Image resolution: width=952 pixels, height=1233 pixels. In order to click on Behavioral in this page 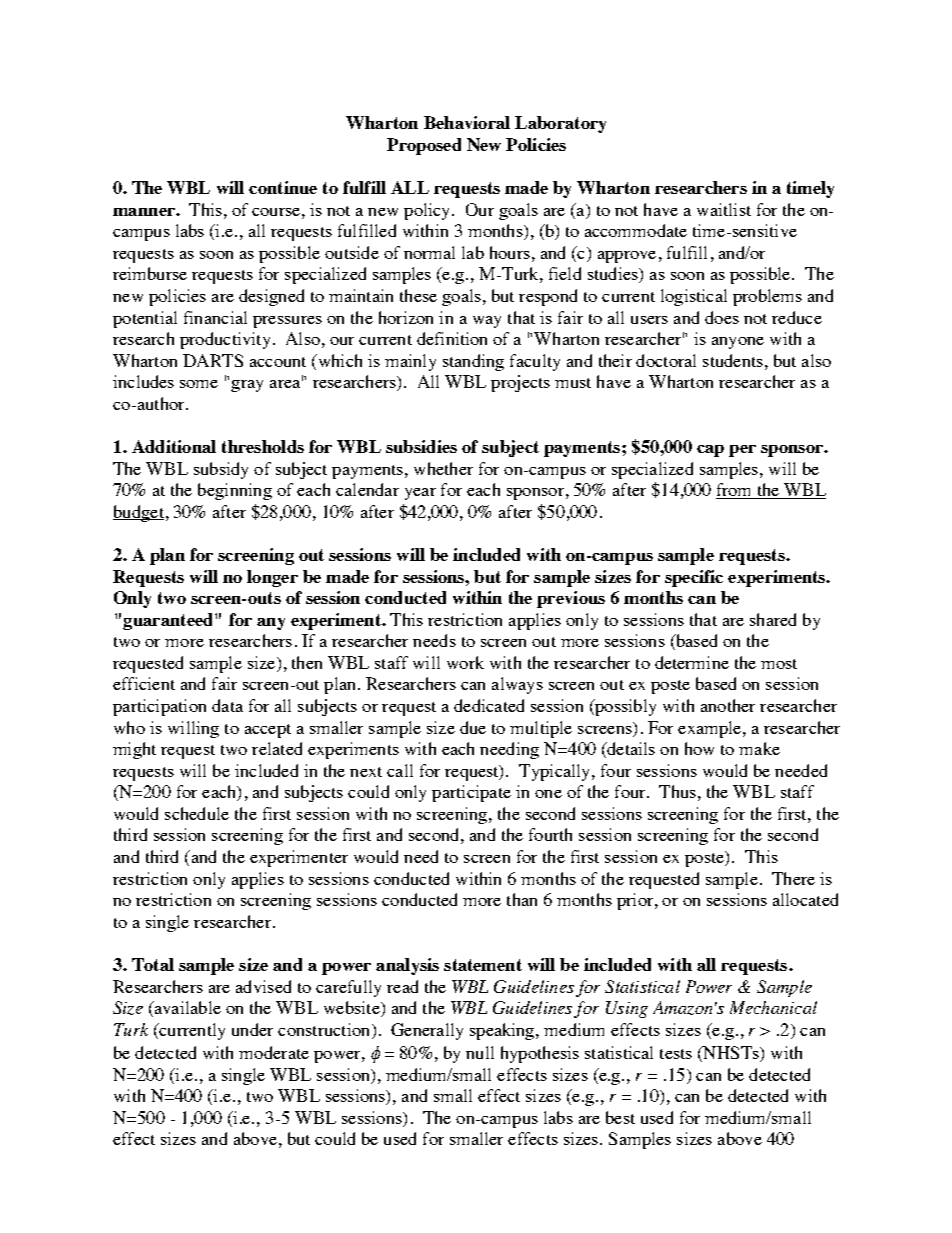, I will do `click(467, 122)`.
